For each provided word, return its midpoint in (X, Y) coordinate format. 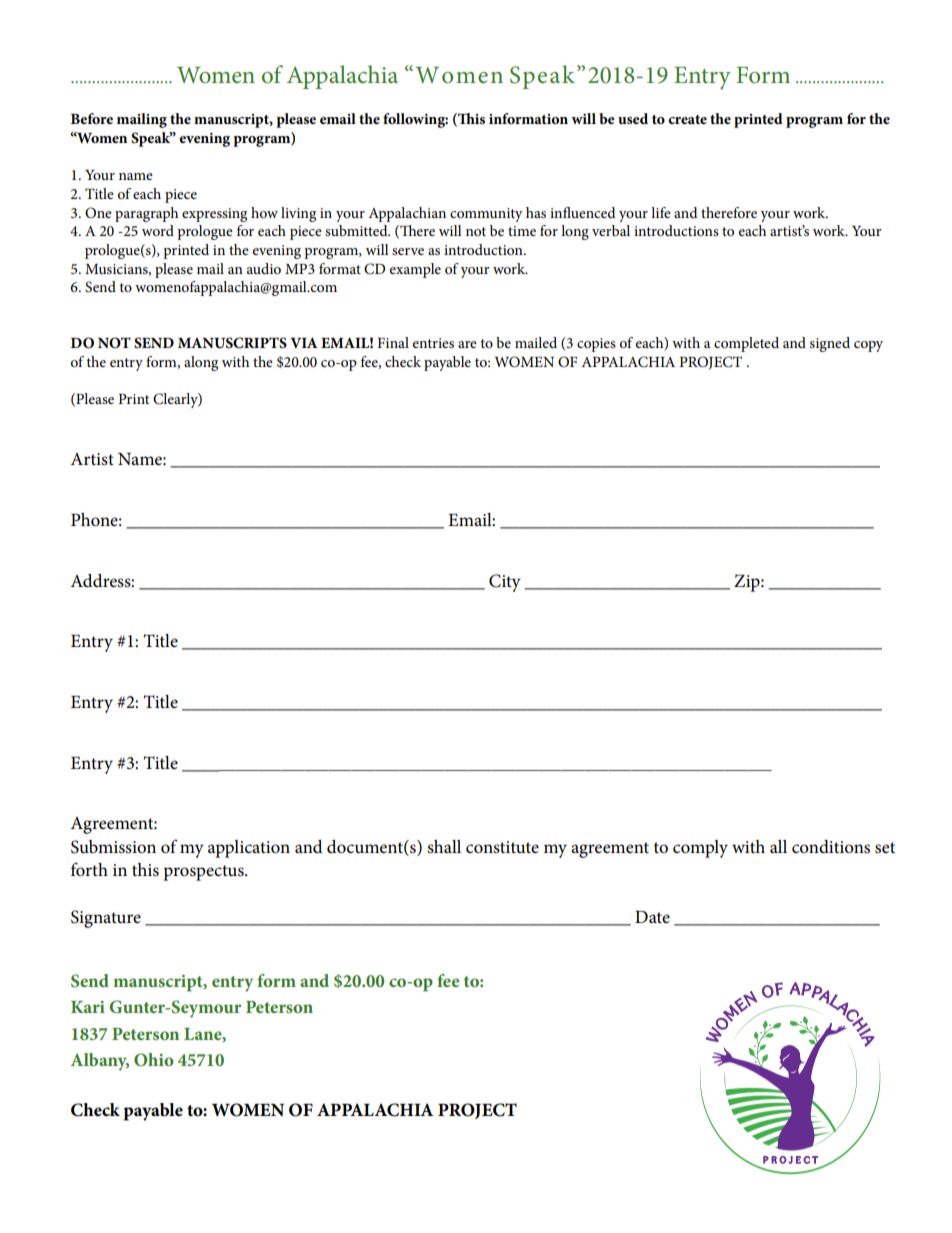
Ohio (154, 1060)
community (486, 215)
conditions (831, 847)
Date (652, 917)
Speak (152, 139)
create (687, 119)
